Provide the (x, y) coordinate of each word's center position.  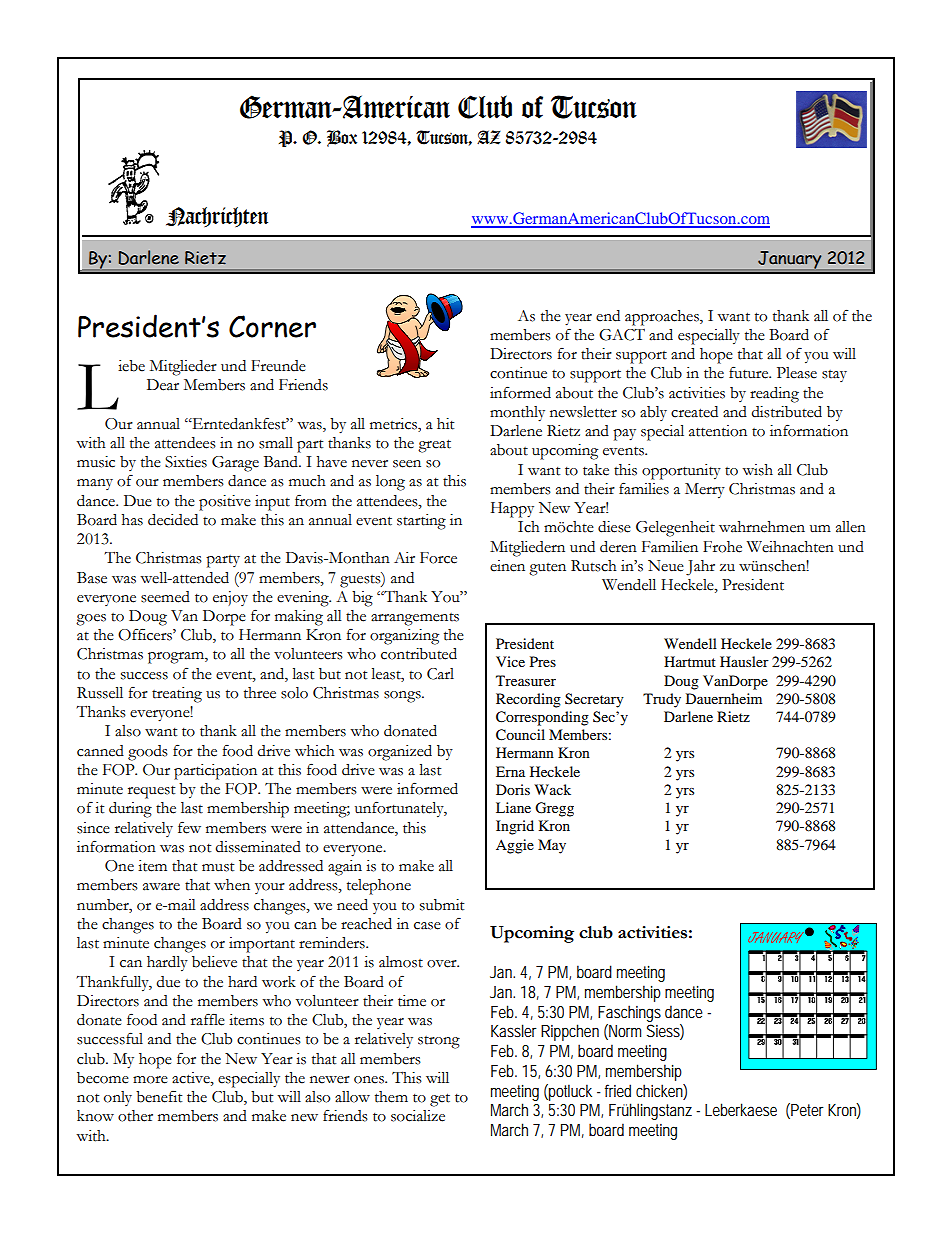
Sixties (186, 462)
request (151, 792)
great (434, 446)
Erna (510, 771)
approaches (663, 318)
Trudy (662, 700)
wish (757, 470)
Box (342, 138)
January (789, 260)
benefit (159, 1096)
